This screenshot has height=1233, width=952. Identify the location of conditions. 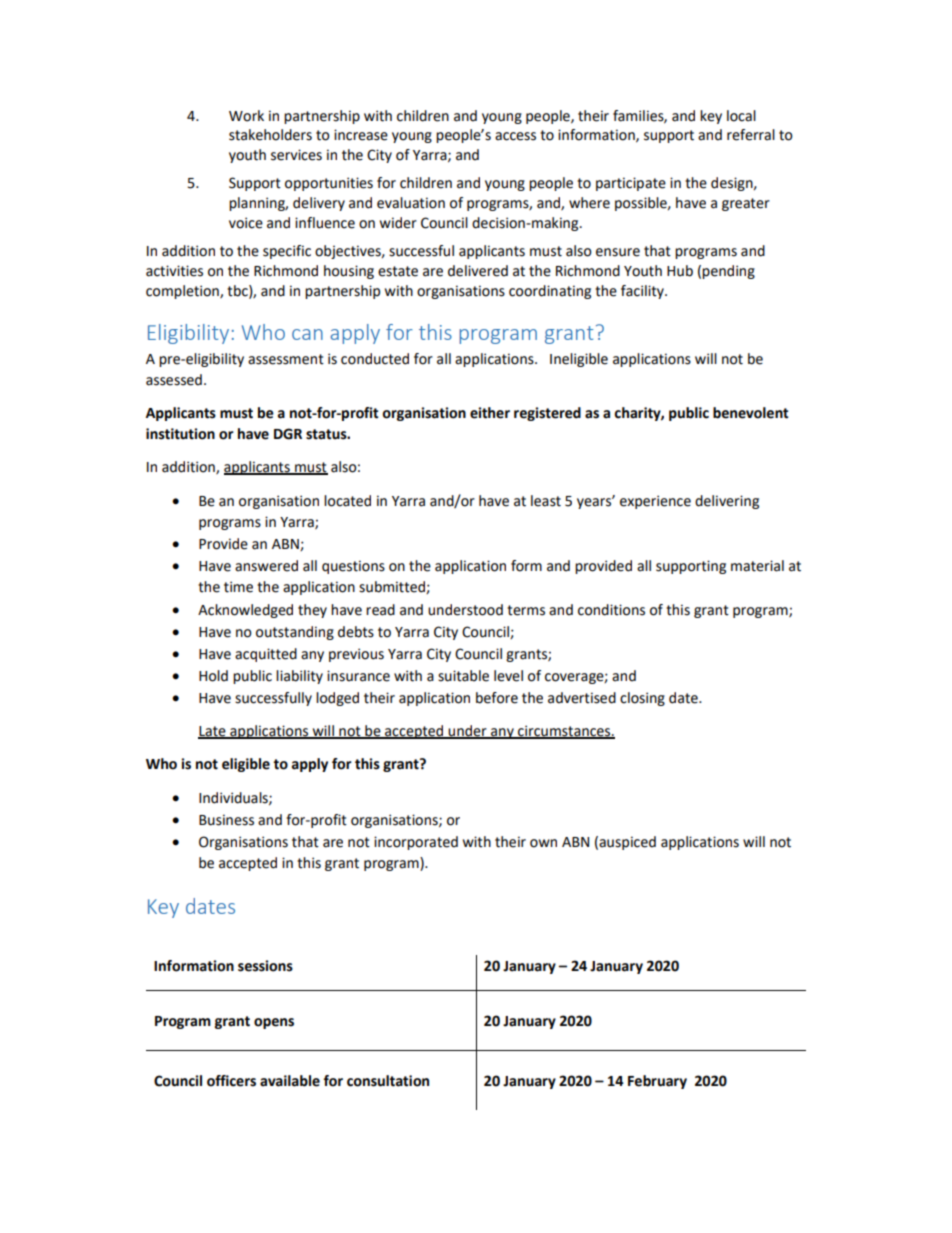
(611, 610).
